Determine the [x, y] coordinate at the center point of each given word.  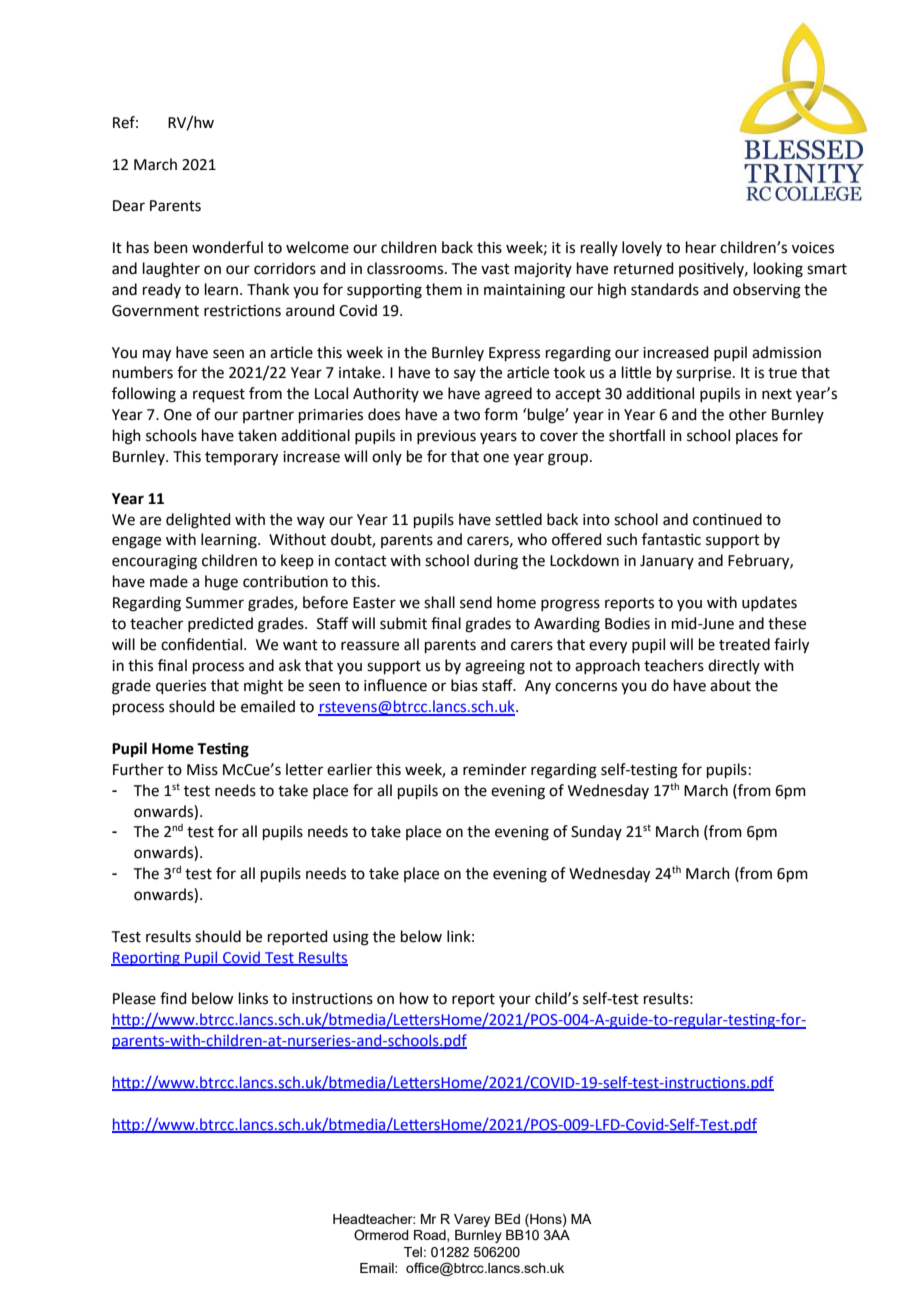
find [173, 998]
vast [495, 269]
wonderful [227, 247]
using [351, 938]
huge [221, 583]
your [515, 1001]
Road [431, 1236]
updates [769, 603]
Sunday [596, 832]
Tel [413, 1252]
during [496, 562]
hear [701, 247]
